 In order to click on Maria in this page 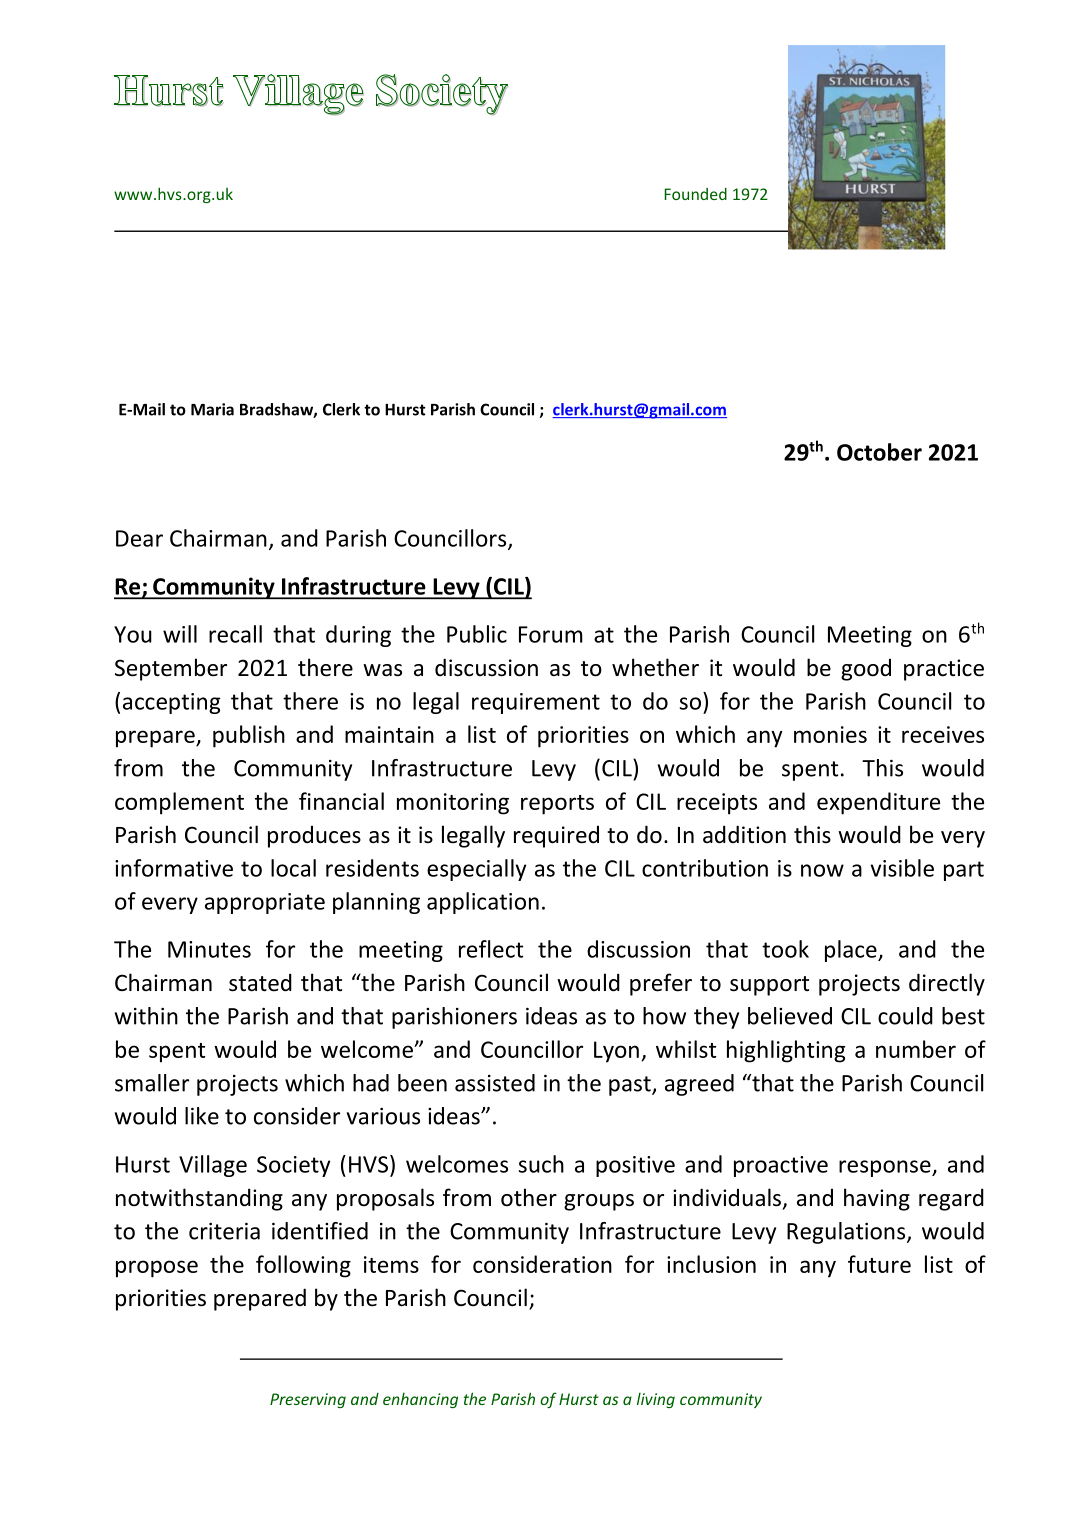, I will do `click(212, 409)`.
